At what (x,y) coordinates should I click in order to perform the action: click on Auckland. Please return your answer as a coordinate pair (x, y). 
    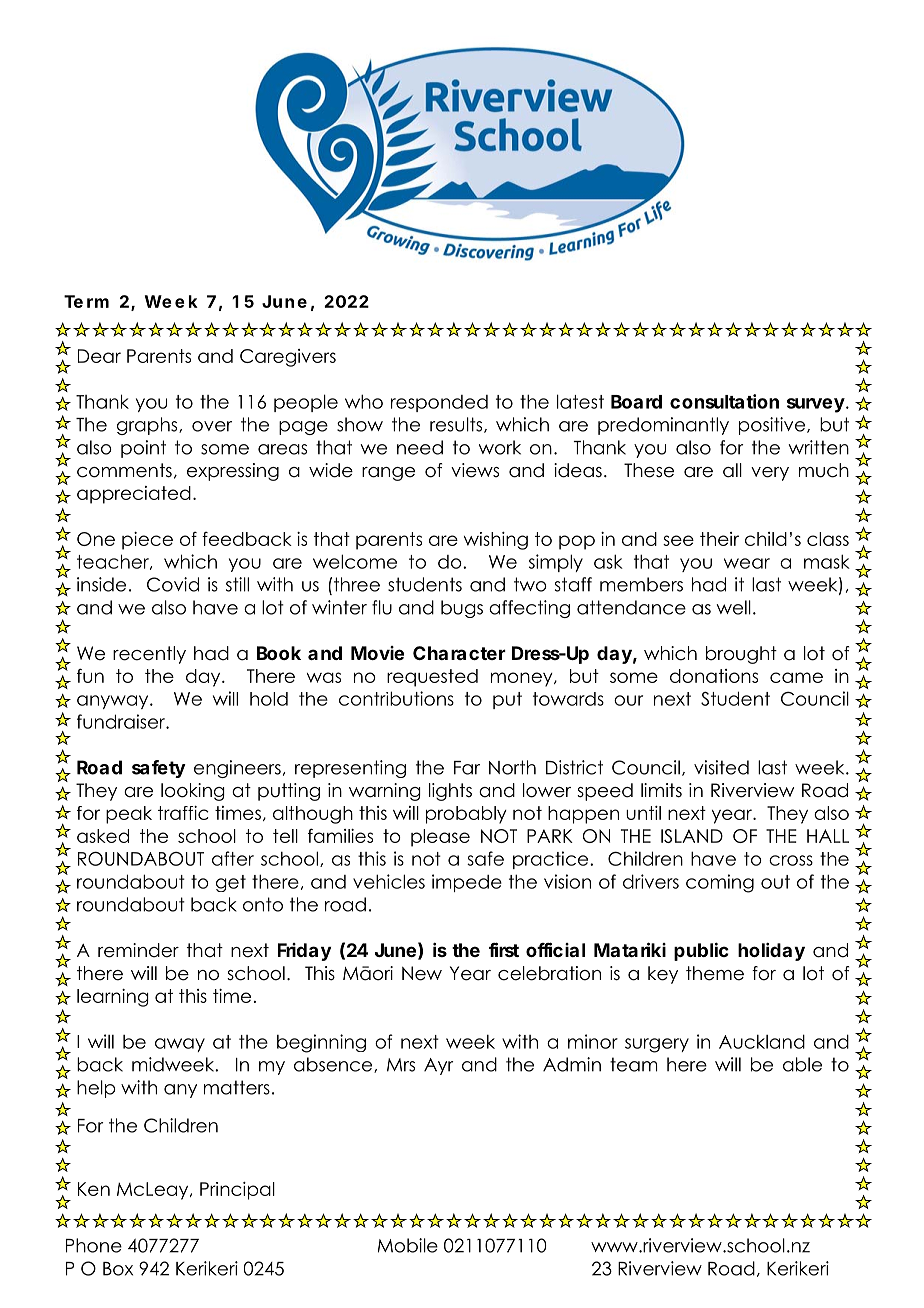
    Looking at the image, I should click on (762, 1041).
